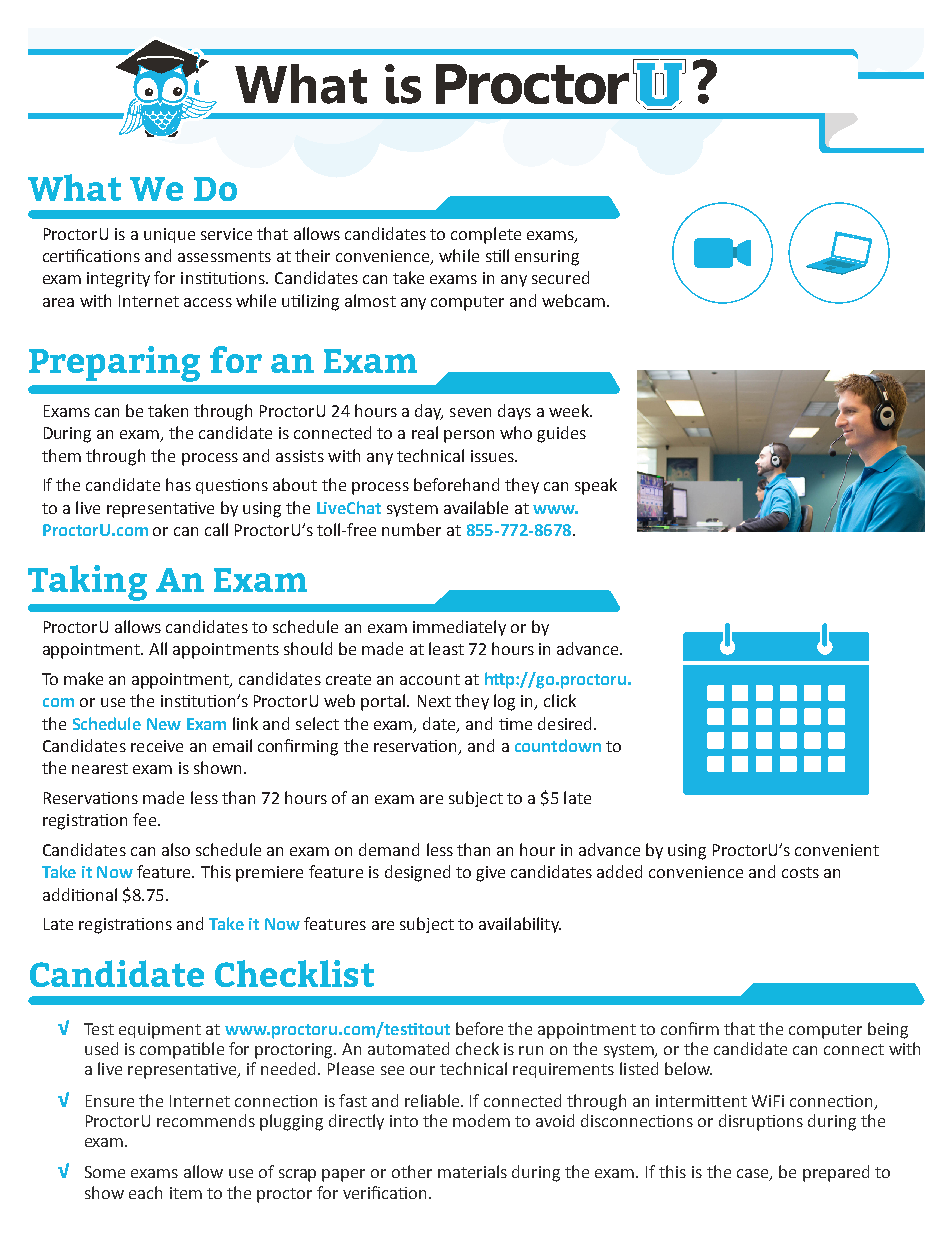  I want to click on secured, so click(560, 277).
